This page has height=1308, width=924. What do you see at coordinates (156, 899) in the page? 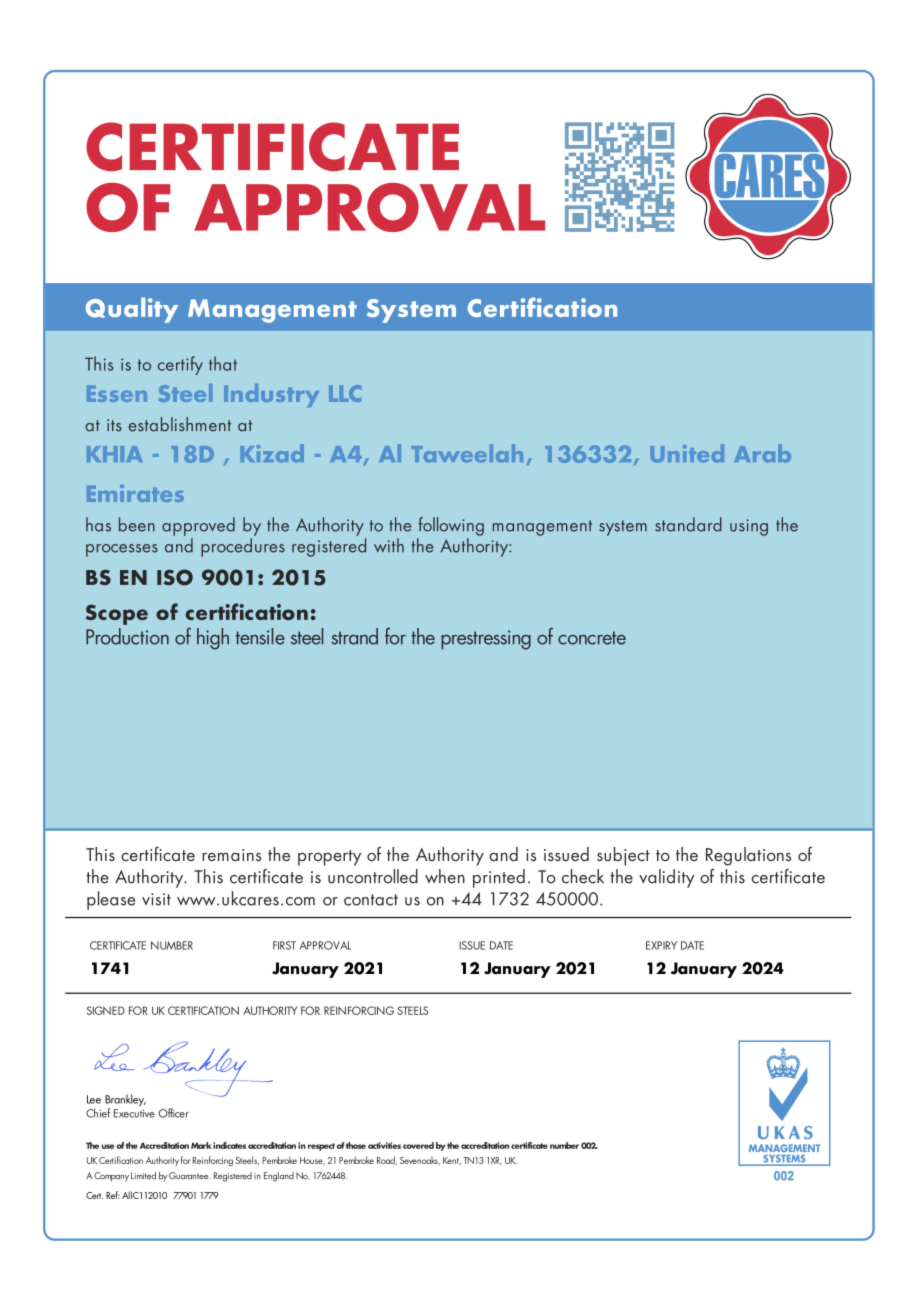
I see `visit` at bounding box center [156, 899].
